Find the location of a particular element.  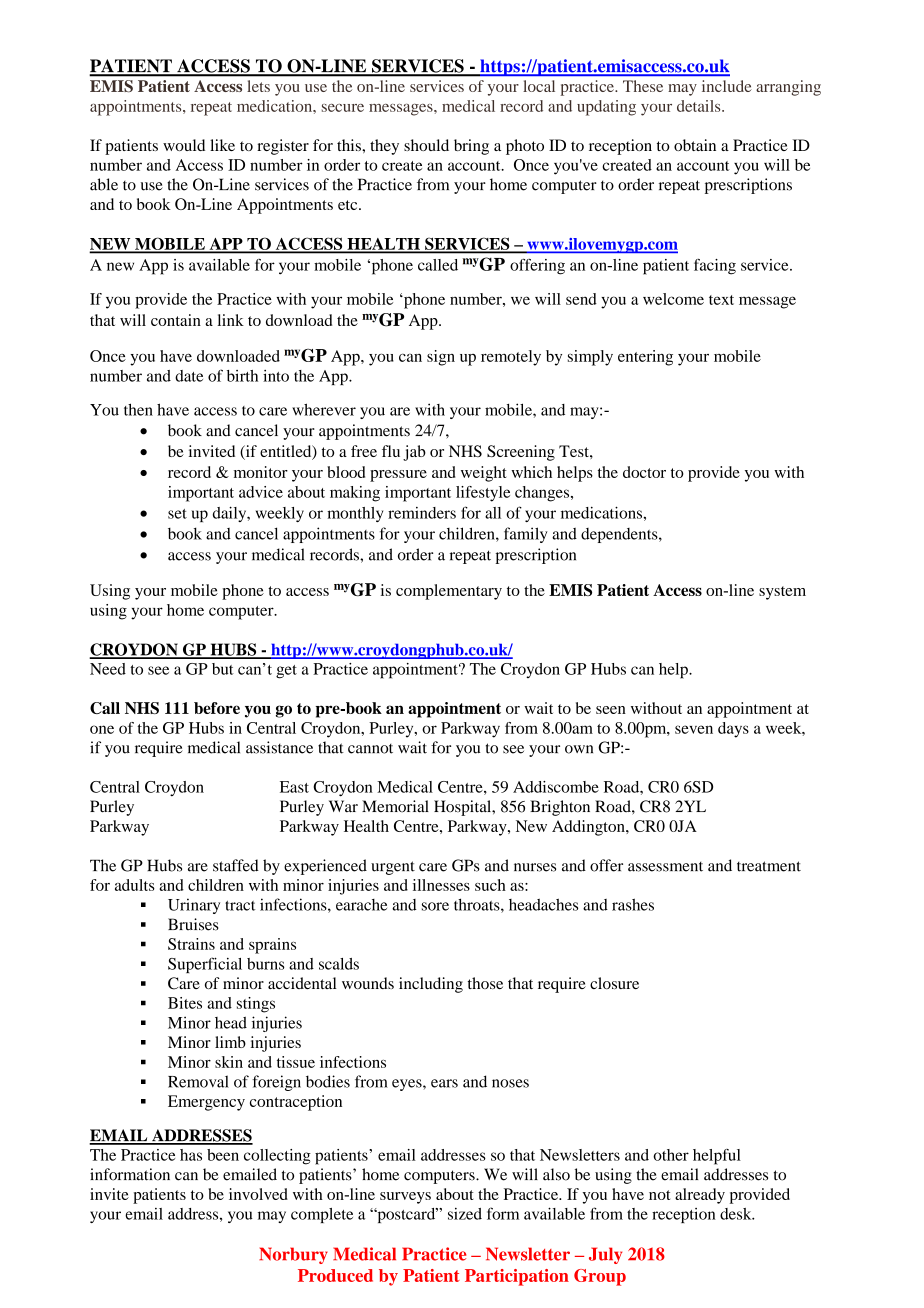

including is located at coordinates (431, 985).
